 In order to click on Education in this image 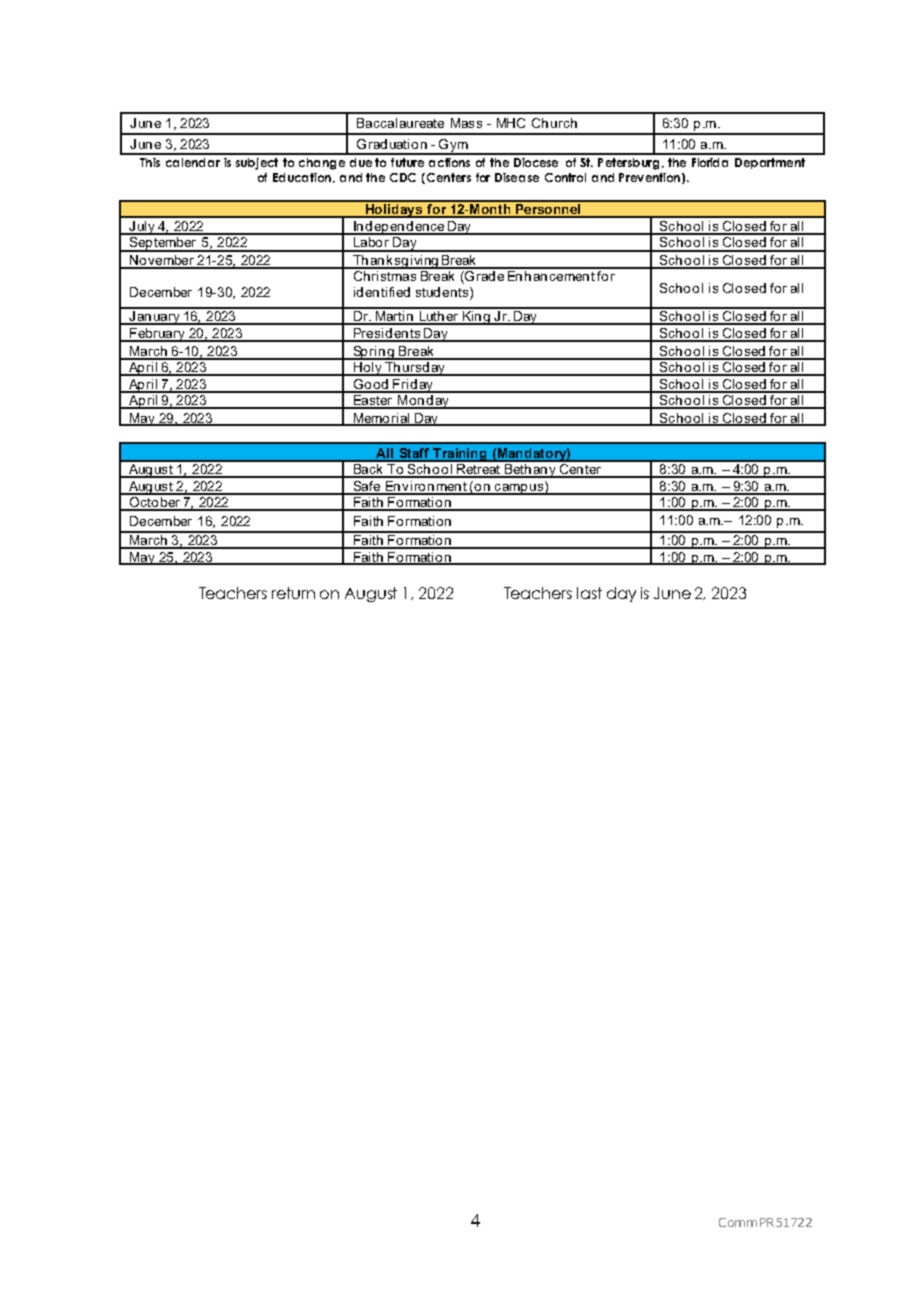, I will do `click(302, 177)`.
